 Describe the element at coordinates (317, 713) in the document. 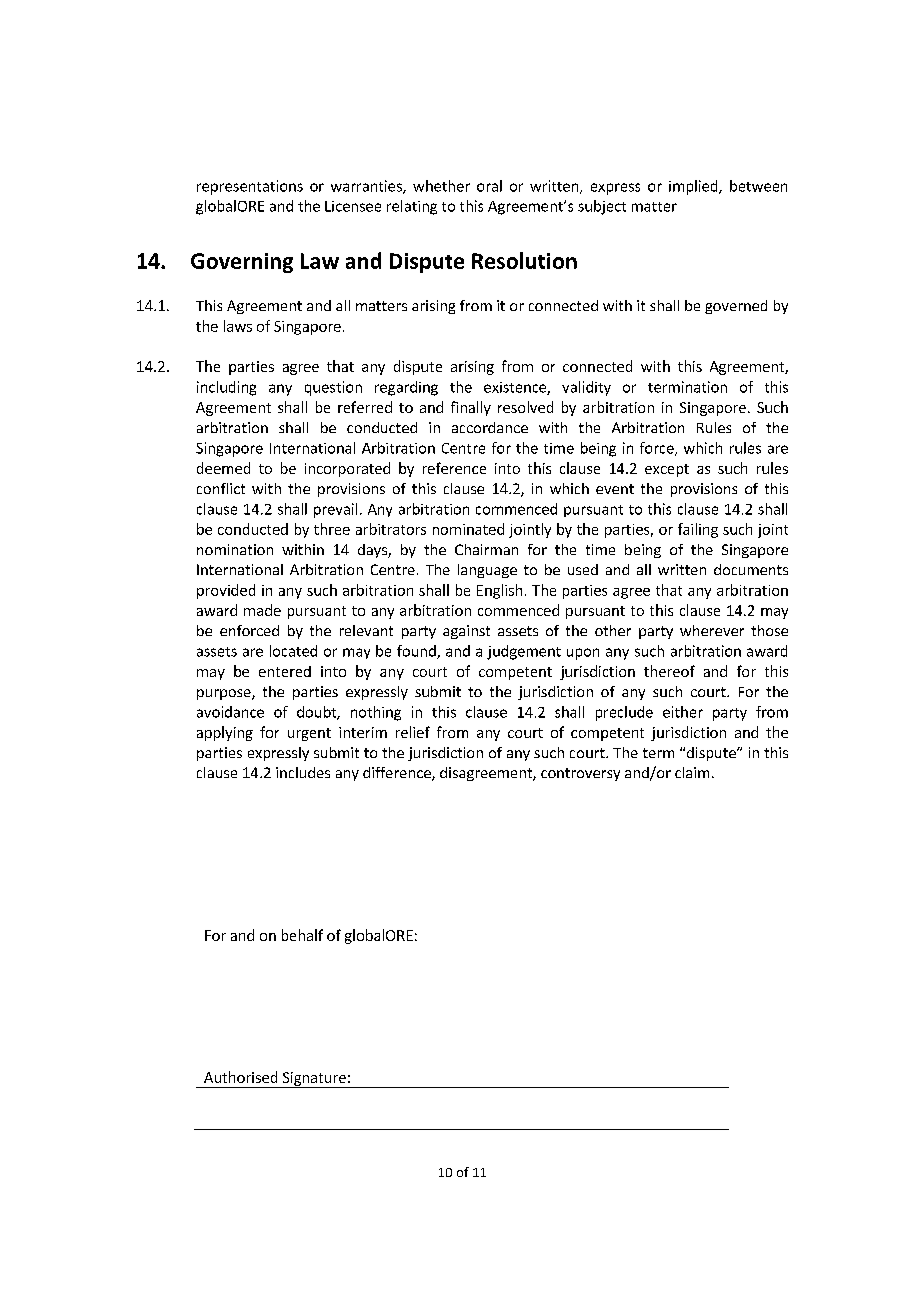

I see `doubt` at that location.
